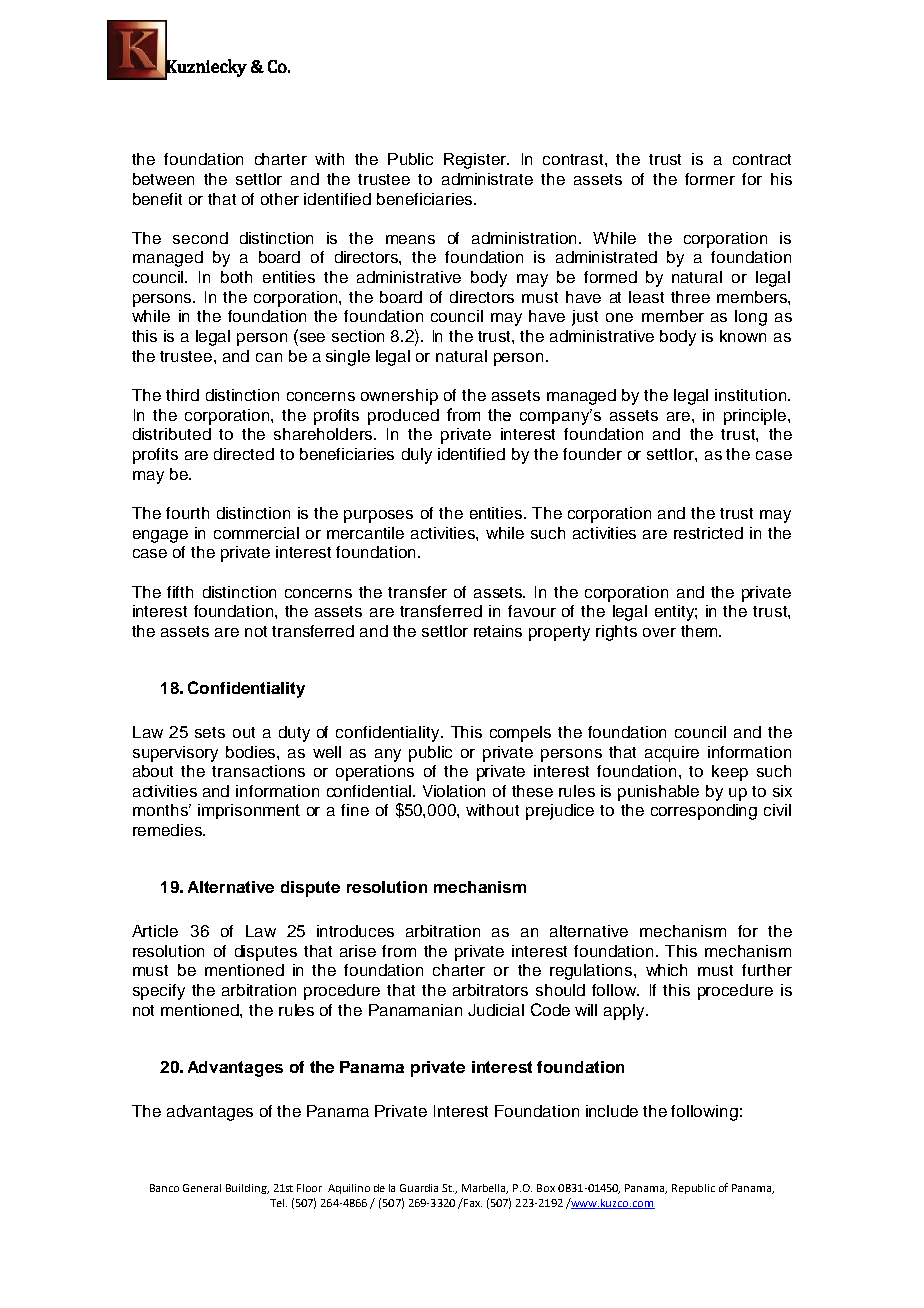 Image resolution: width=924 pixels, height=1308 pixels. I want to click on include, so click(612, 1111).
